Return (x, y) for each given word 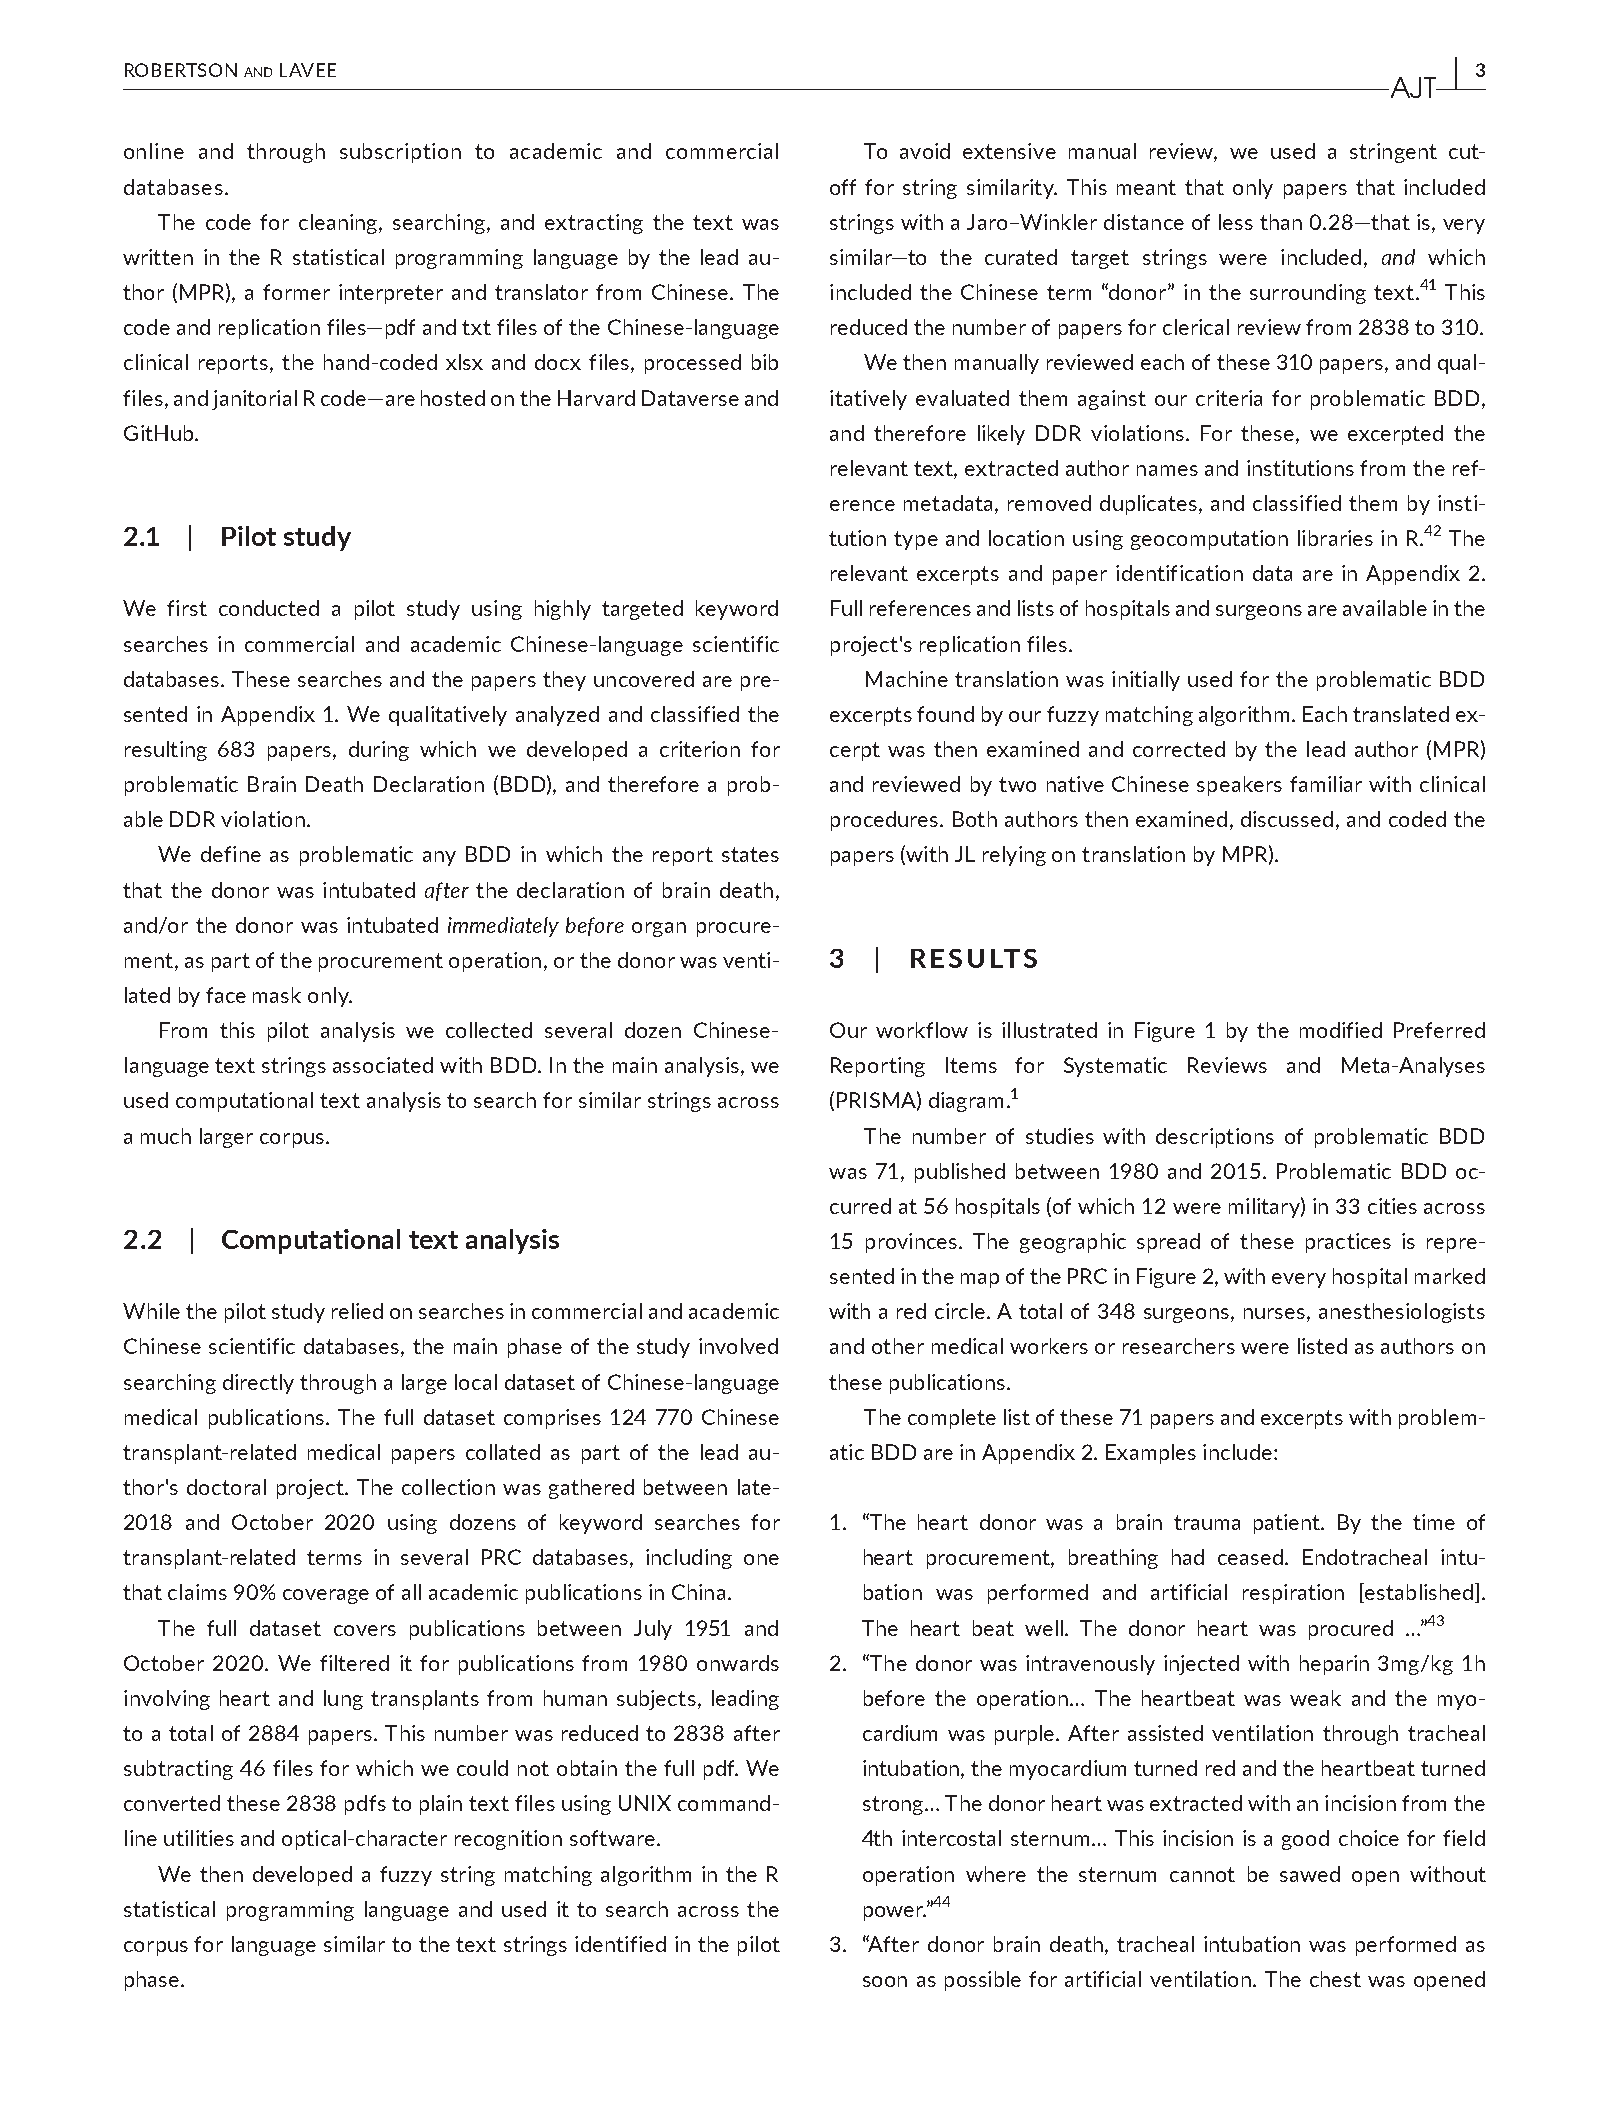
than (1281, 222)
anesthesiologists (1402, 1313)
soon (885, 1981)
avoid (925, 151)
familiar (1326, 784)
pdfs (365, 1805)
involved (738, 1346)
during (379, 751)
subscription (400, 153)
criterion (700, 749)
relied (357, 1311)
